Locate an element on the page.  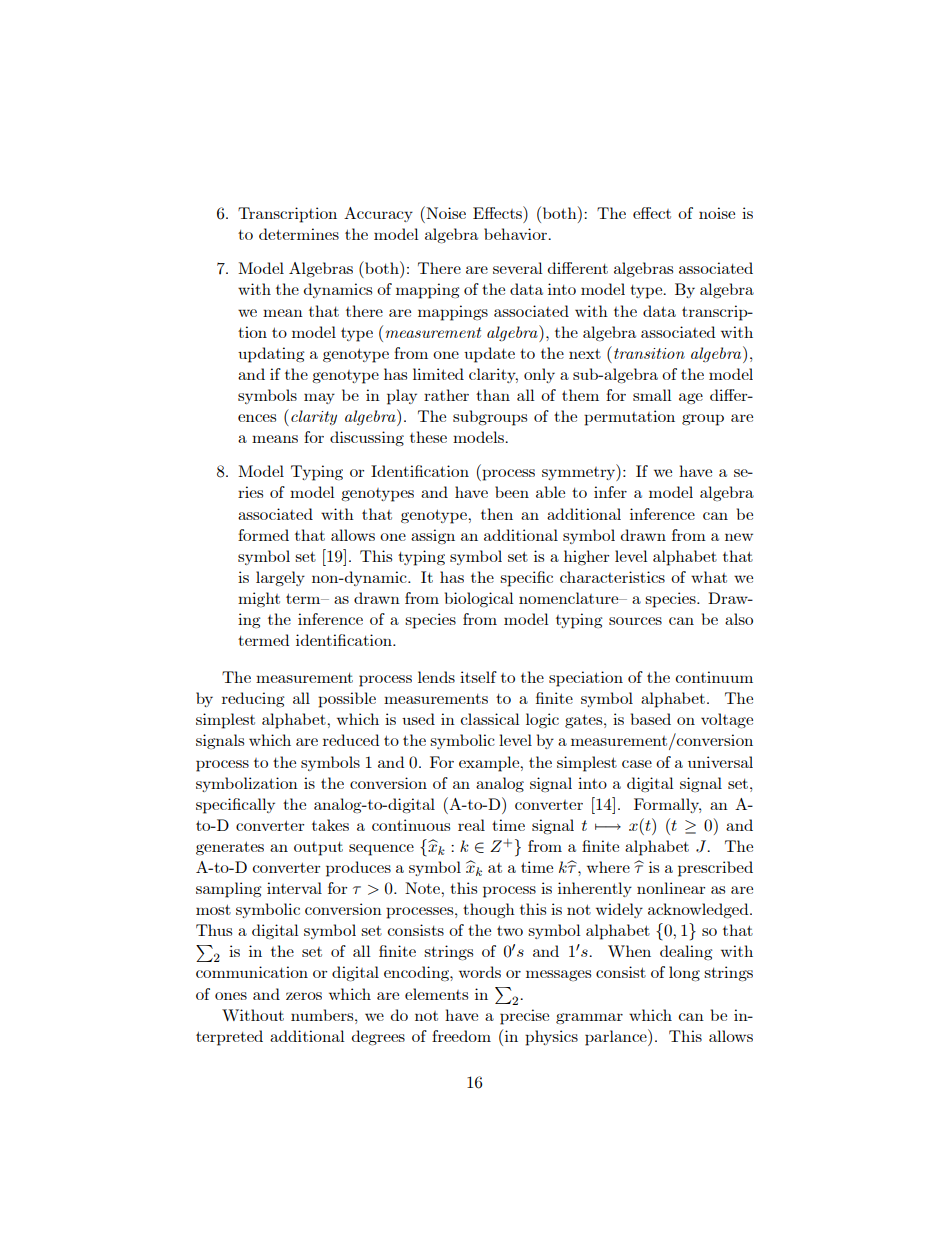
behavior is located at coordinates (516, 234).
